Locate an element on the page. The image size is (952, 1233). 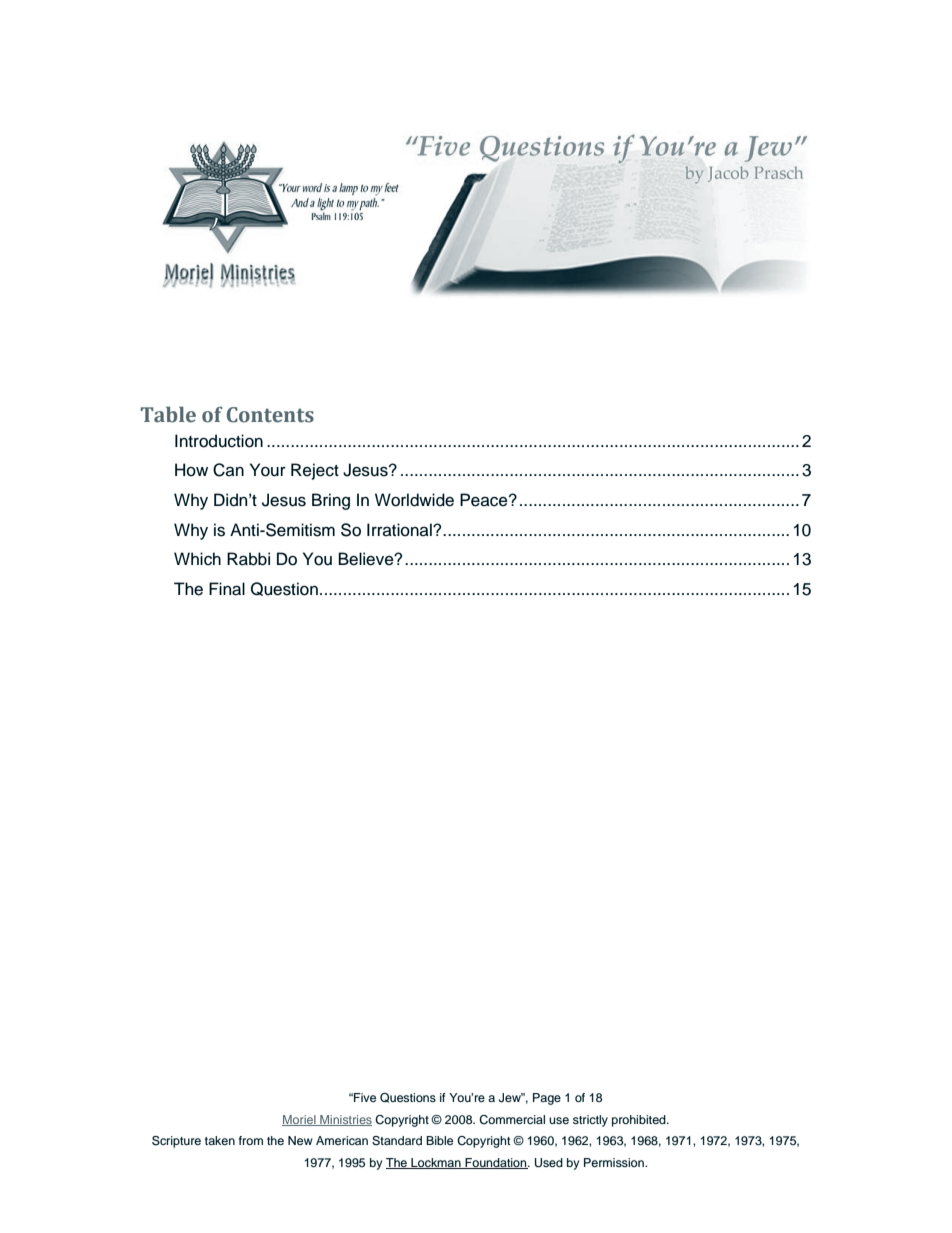
Which is located at coordinates (197, 559).
